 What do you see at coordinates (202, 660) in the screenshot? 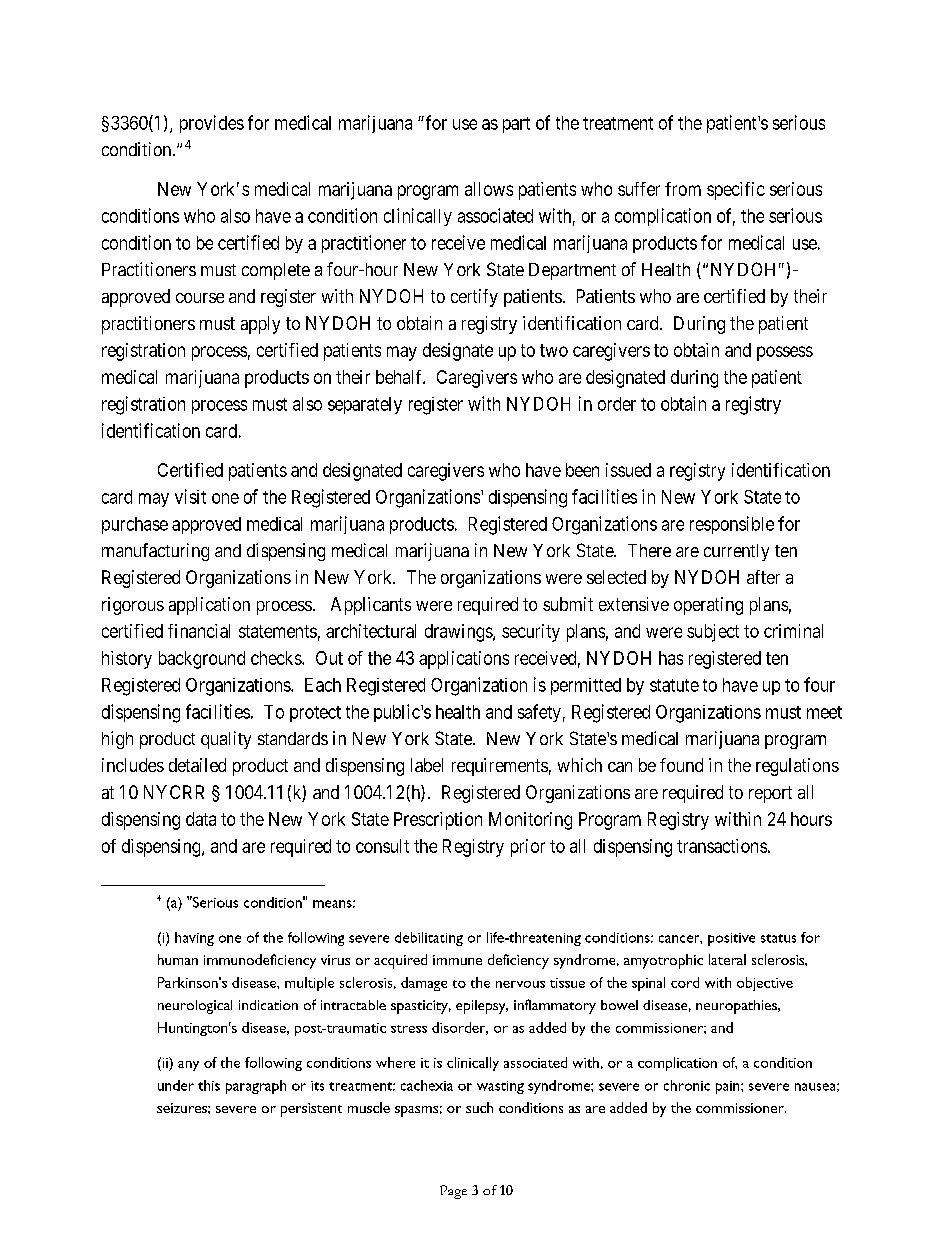
I see `background` at bounding box center [202, 660].
